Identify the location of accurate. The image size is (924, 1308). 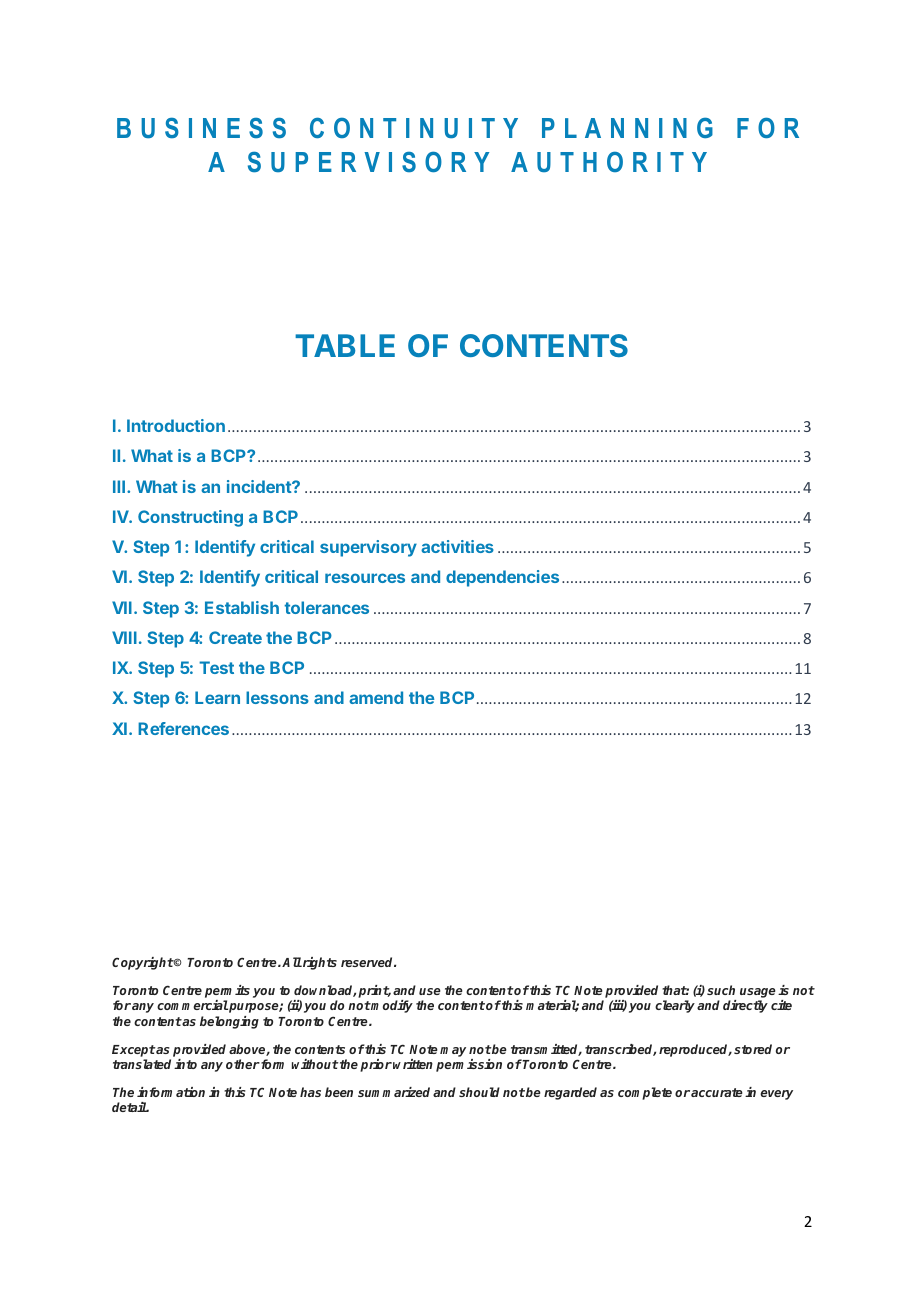
(717, 1092).
